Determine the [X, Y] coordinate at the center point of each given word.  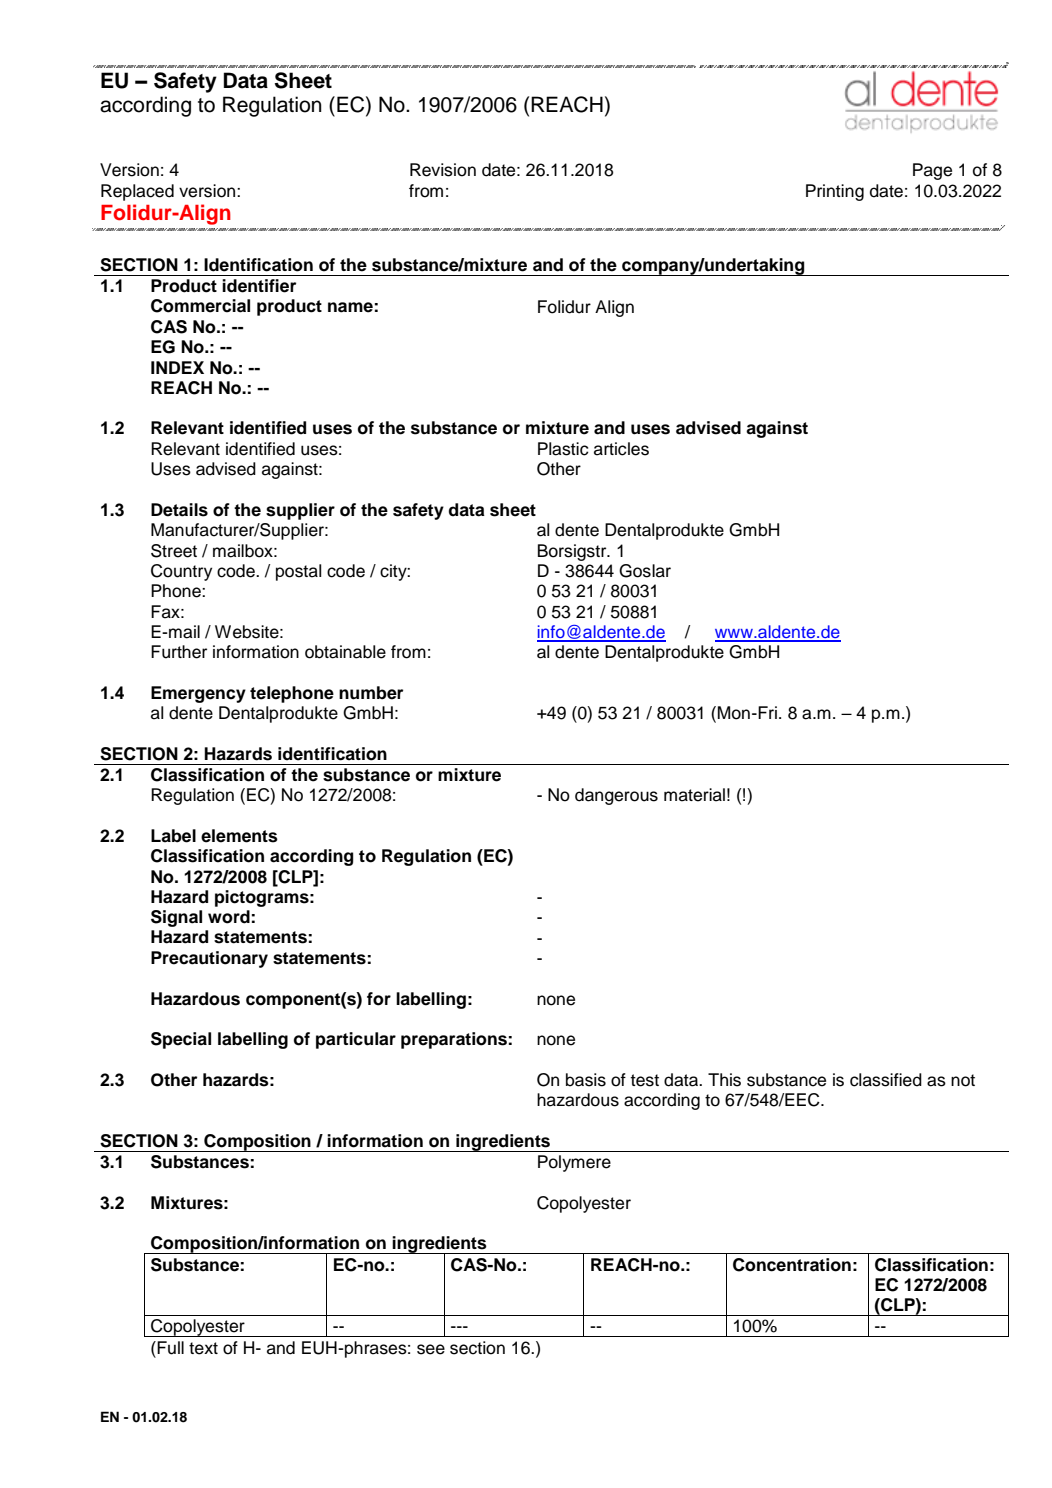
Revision [443, 170]
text [203, 1348]
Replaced [137, 192]
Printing [835, 192]
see [431, 1349]
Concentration [792, 1265]
